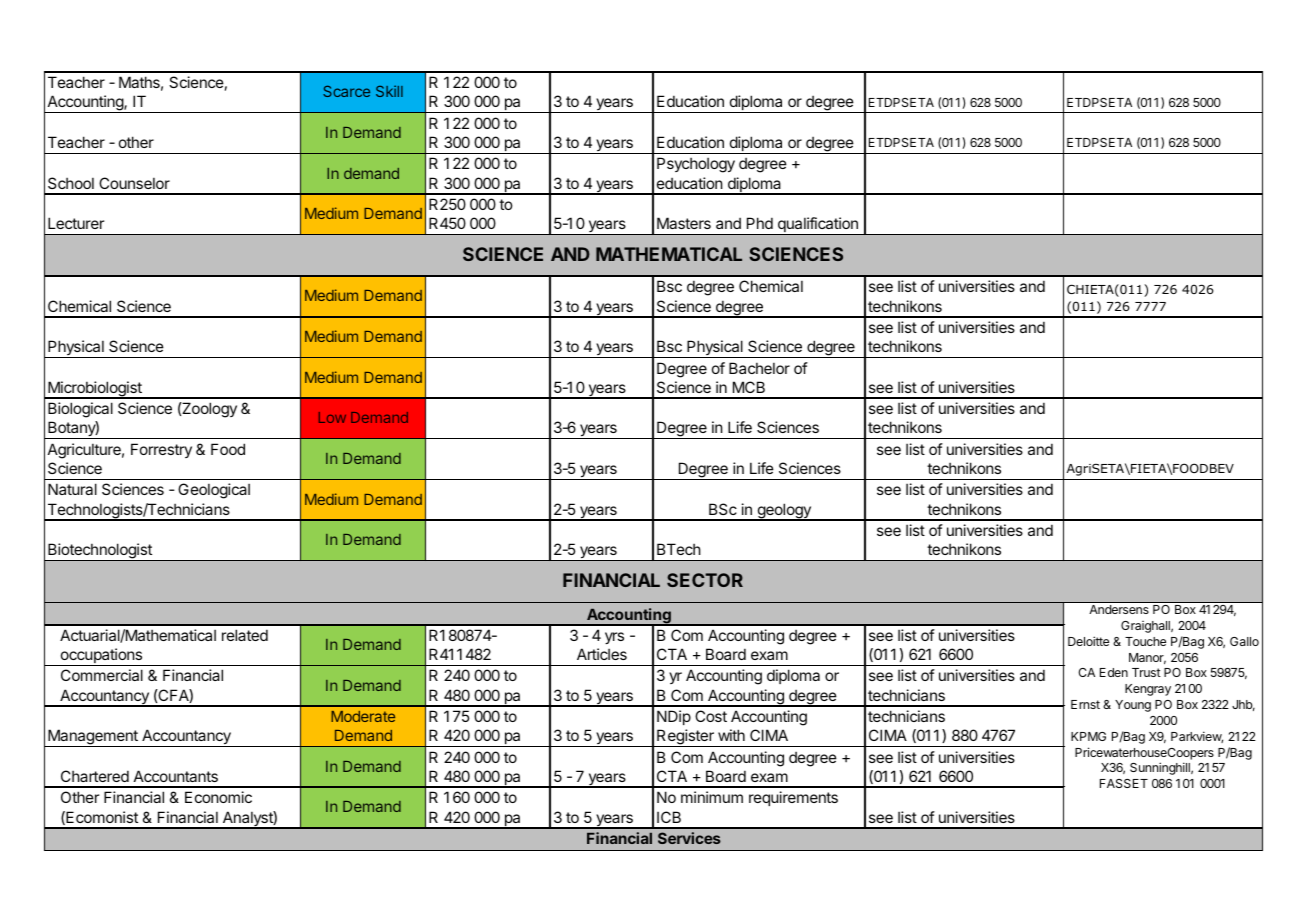  What do you see at coordinates (696, 165) in the screenshot?
I see `Psychology` at bounding box center [696, 165].
